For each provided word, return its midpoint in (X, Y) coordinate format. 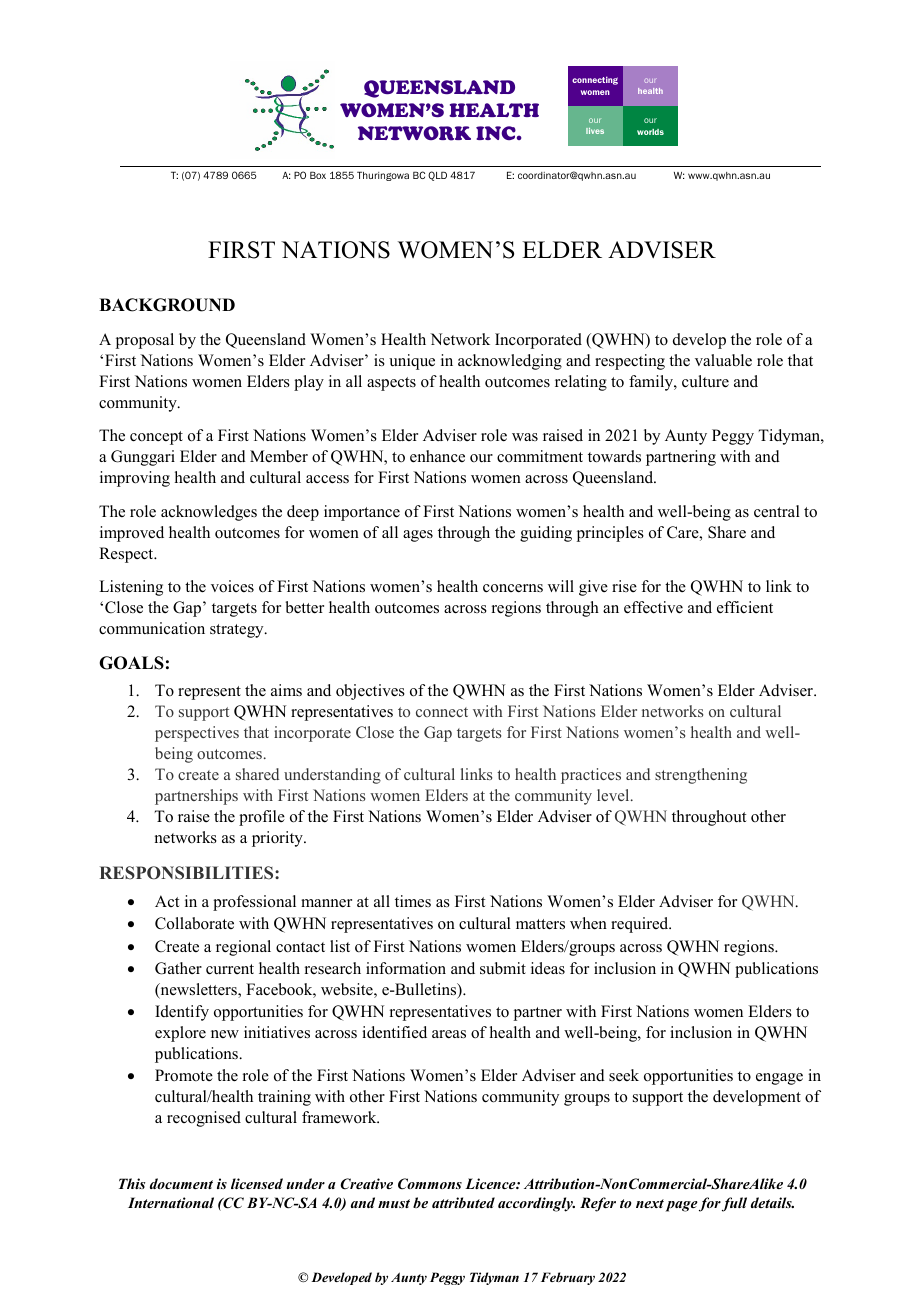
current (230, 969)
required (641, 925)
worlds (650, 132)
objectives (370, 692)
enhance (437, 456)
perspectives (197, 734)
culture (705, 381)
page (682, 1206)
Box (318, 175)
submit (503, 968)
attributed (463, 1202)
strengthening (701, 776)
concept (156, 438)
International (171, 1202)
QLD (437, 176)
